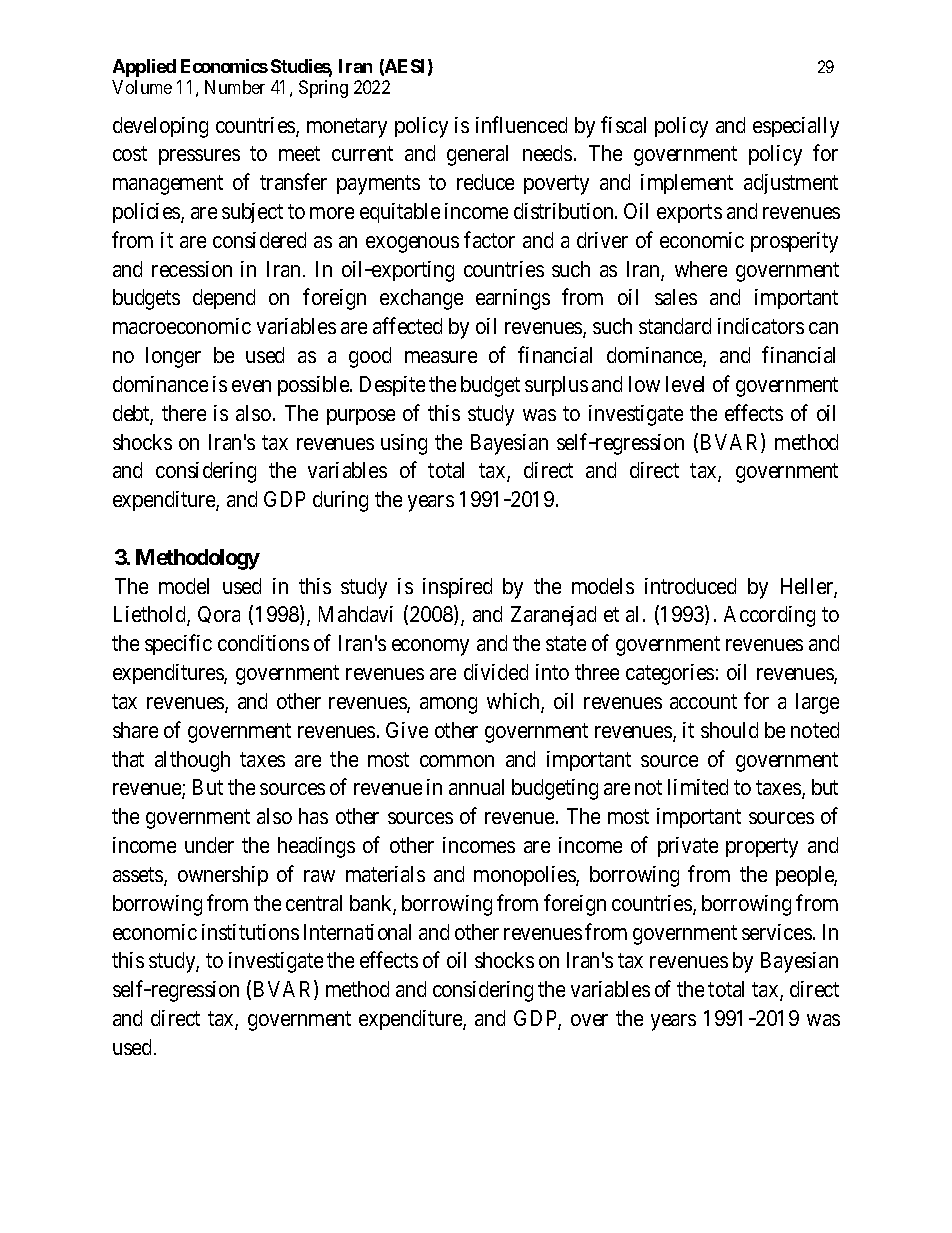 Image resolution: width=952 pixels, height=1233 pixels. Describe the element at coordinates (178, 645) in the screenshot. I see `specific` at that location.
